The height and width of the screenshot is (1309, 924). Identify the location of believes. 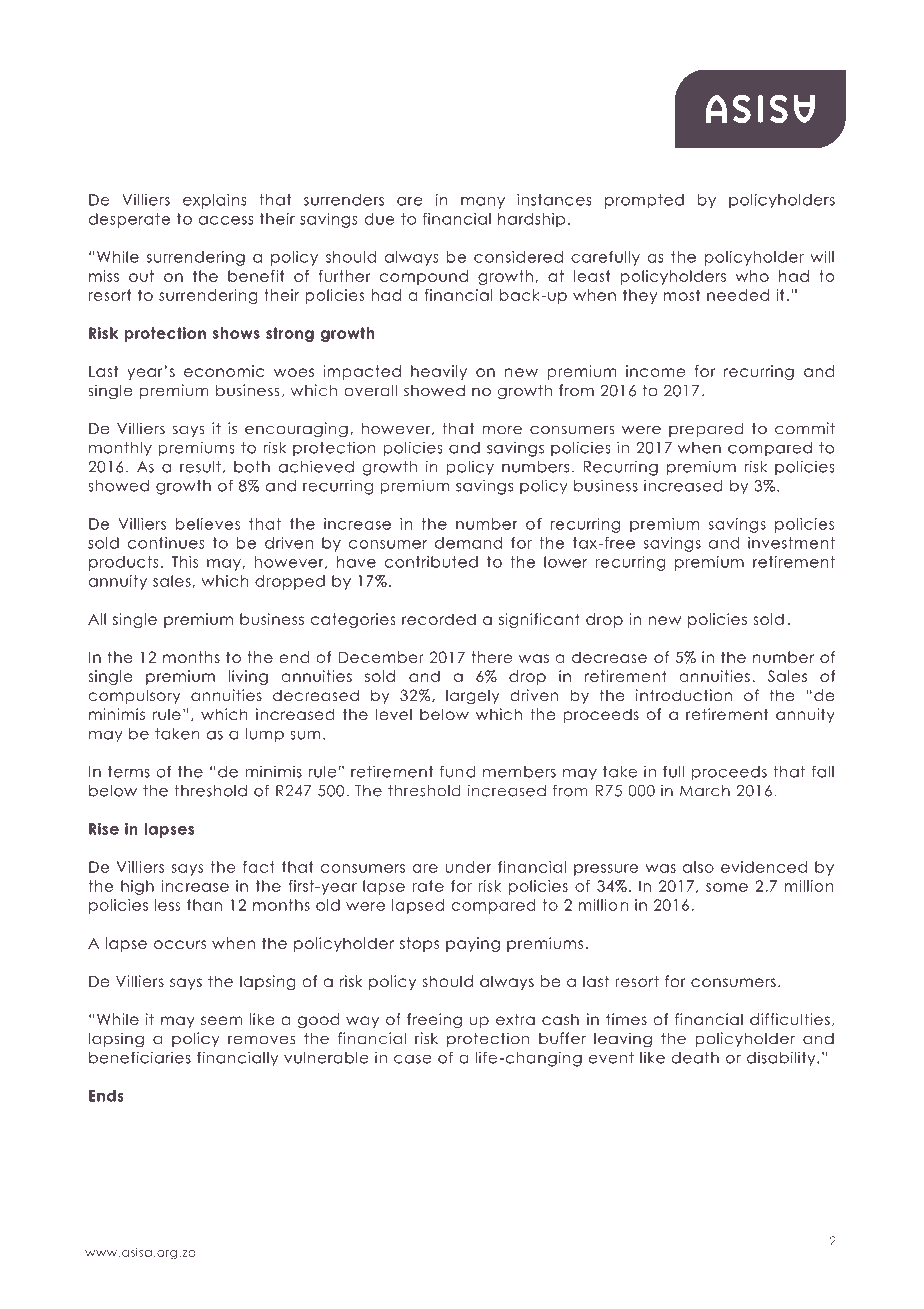
(208, 524).
